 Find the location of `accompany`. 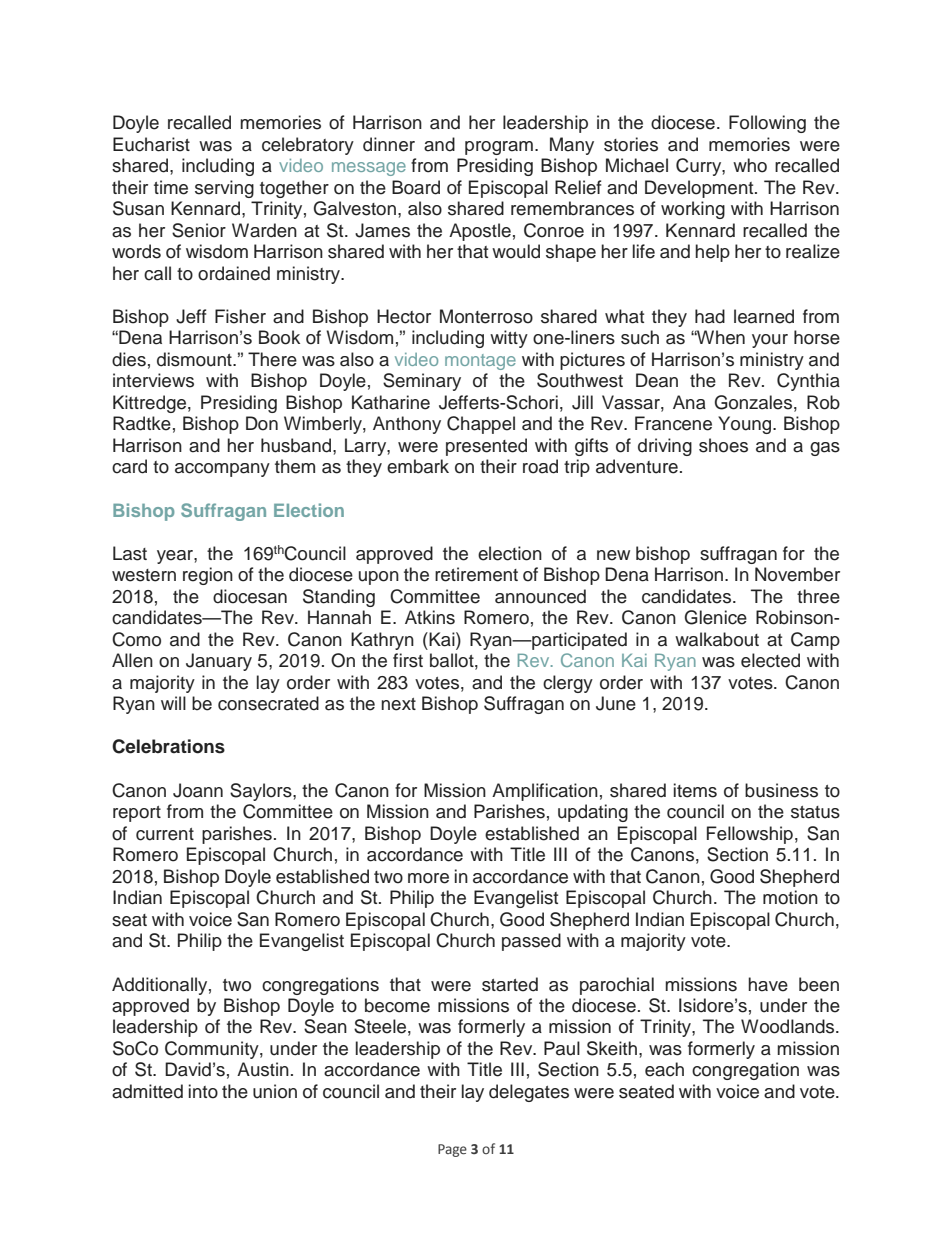

accompany is located at coordinates (222, 470).
